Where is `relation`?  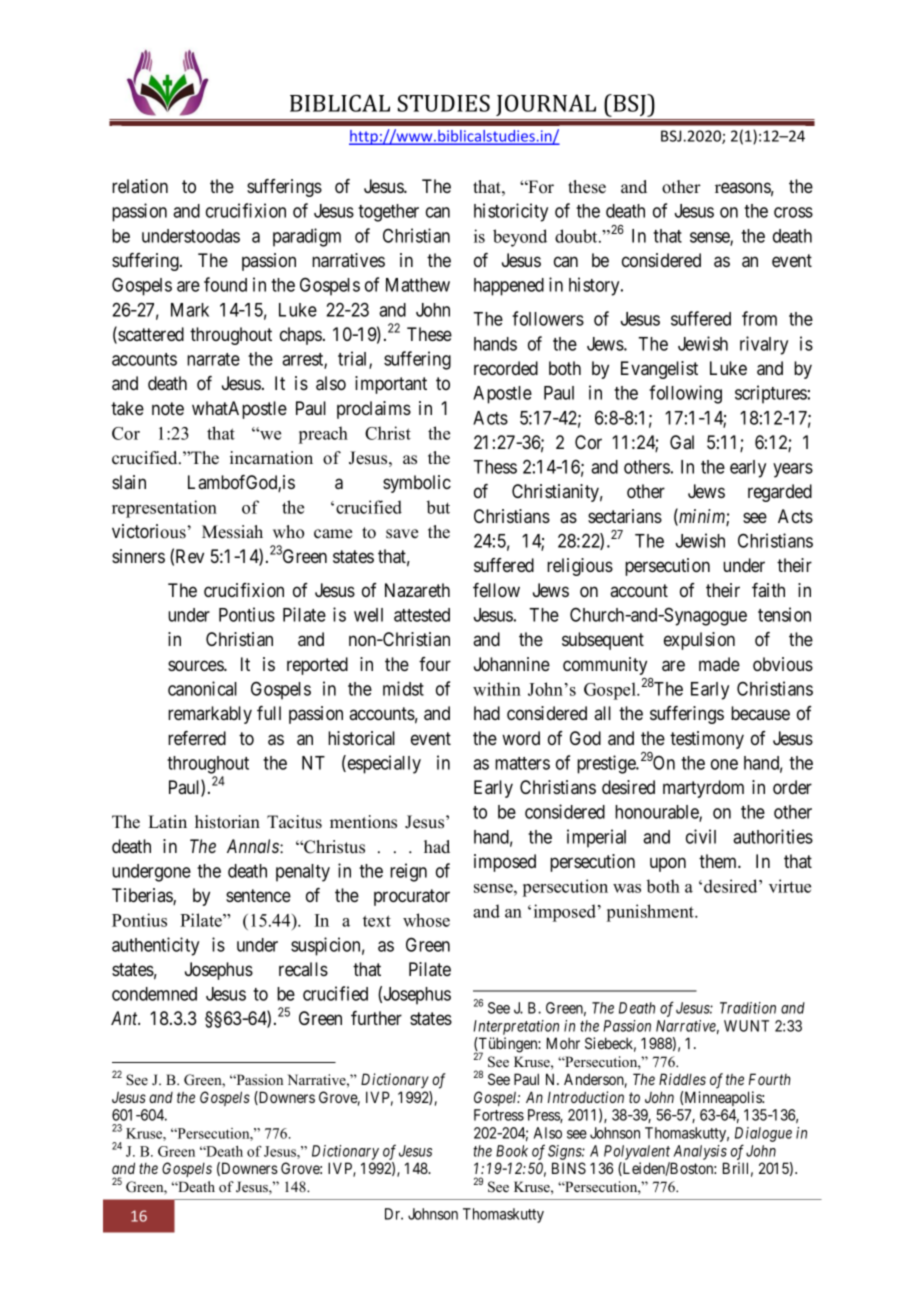
relation is located at coordinates (140, 186).
